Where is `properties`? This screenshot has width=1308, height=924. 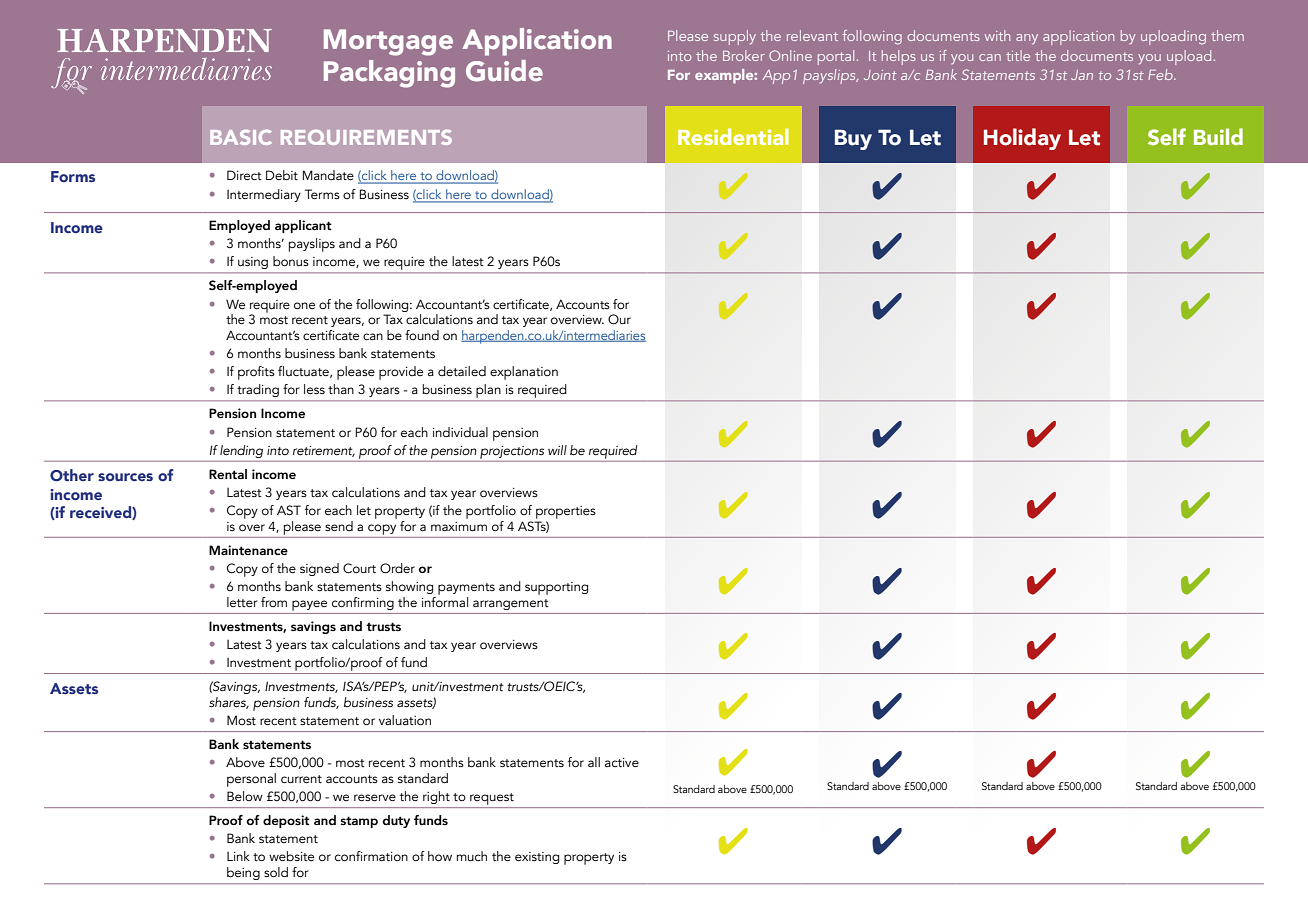
properties is located at coordinates (566, 512).
